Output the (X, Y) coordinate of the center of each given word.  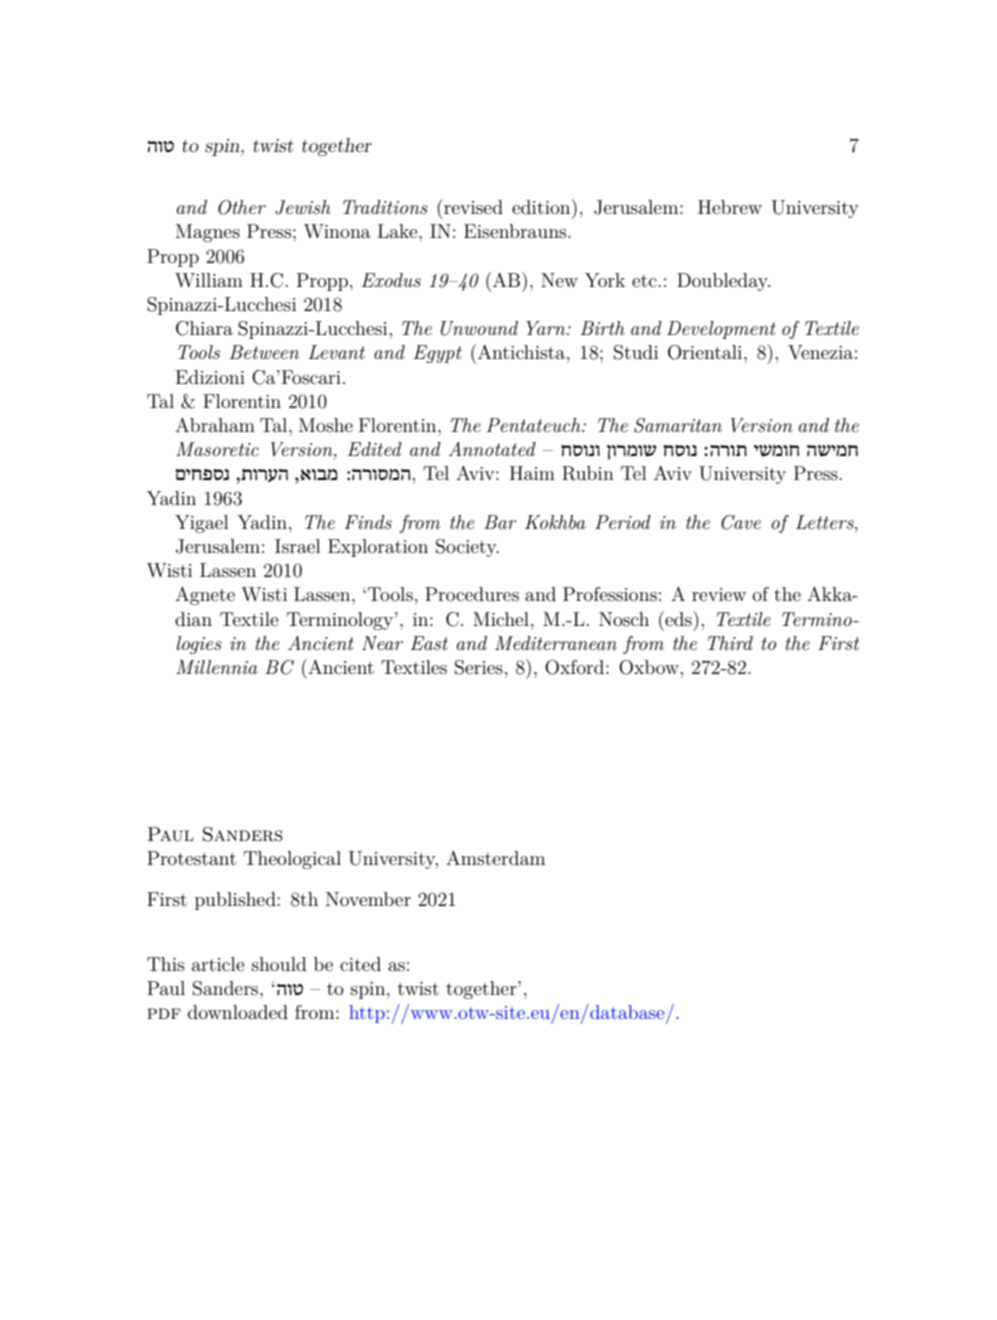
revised (472, 207)
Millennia (217, 667)
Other (242, 207)
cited (360, 964)
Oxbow (650, 667)
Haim (532, 473)
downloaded (238, 1012)
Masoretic (217, 449)
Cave (741, 522)
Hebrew (730, 207)
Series (479, 667)
